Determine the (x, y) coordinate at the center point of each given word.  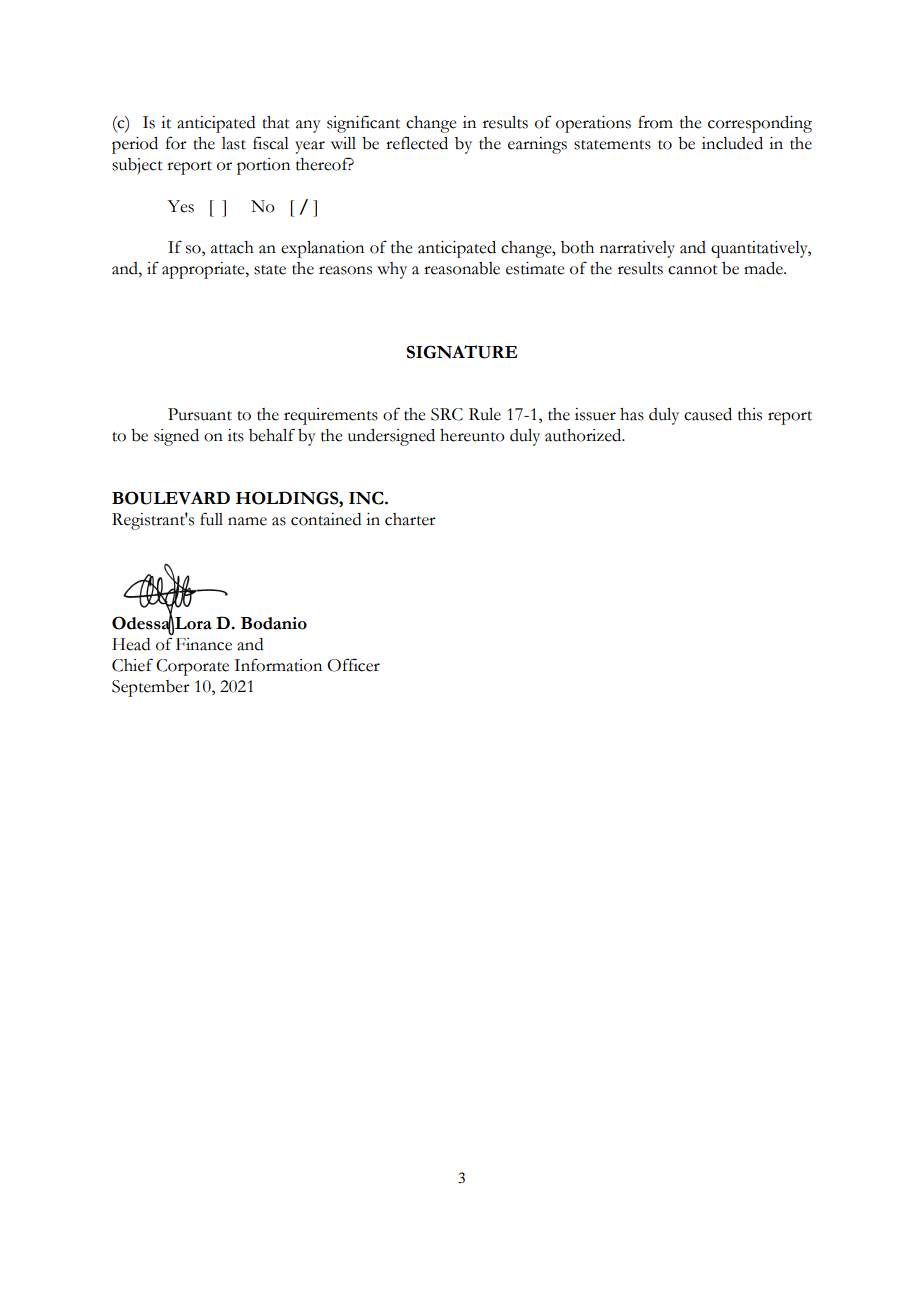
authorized (584, 435)
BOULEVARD (171, 498)
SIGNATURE (462, 352)
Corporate (192, 667)
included (732, 143)
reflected (417, 143)
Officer (353, 665)
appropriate (204, 270)
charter (410, 519)
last (234, 143)
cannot (693, 270)
